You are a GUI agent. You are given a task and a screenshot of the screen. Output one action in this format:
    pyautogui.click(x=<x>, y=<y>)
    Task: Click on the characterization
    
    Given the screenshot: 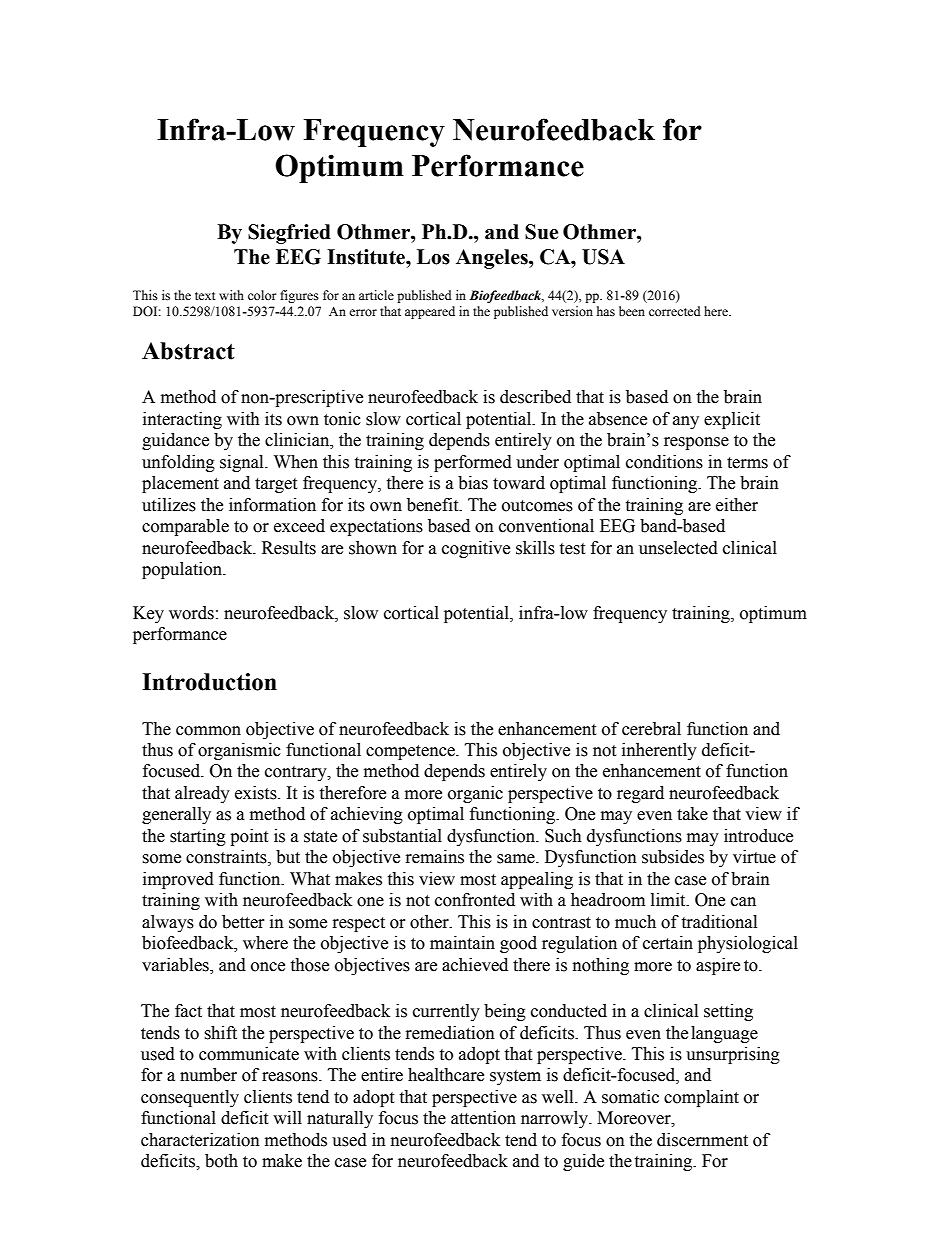 What is the action you would take?
    pyautogui.click(x=200, y=1140)
